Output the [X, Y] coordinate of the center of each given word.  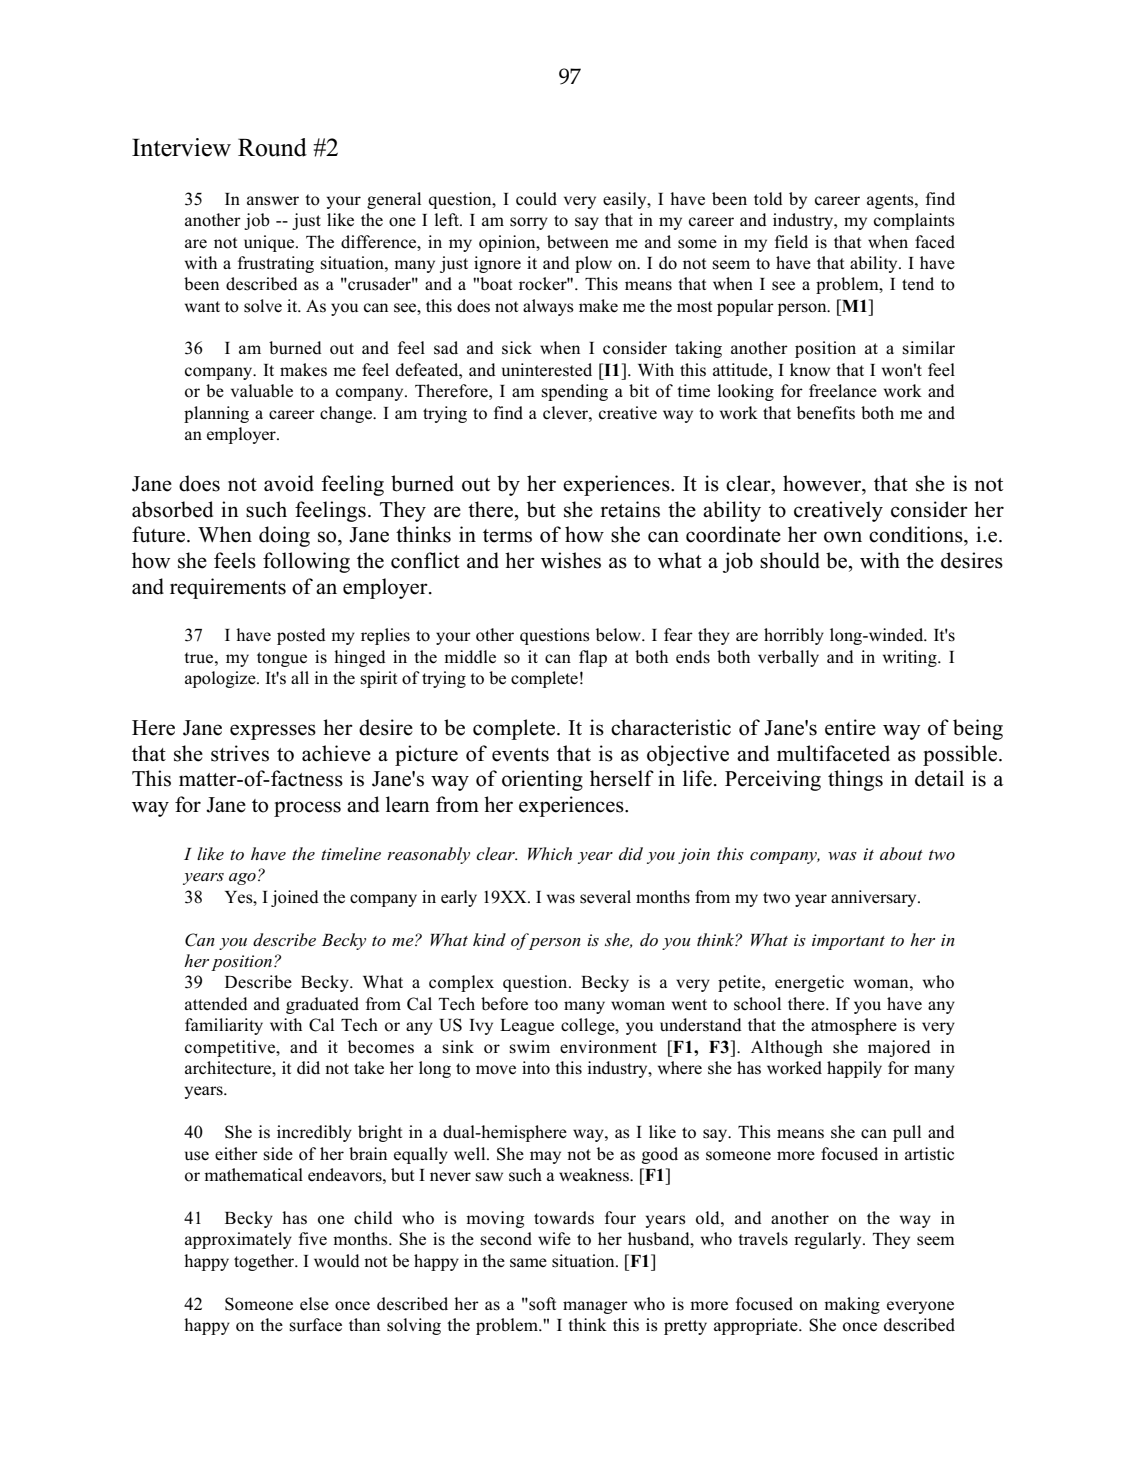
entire [850, 727]
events [520, 755]
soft [541, 1304]
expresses [273, 732]
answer [273, 201]
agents [891, 201]
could [536, 199]
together [265, 1262]
